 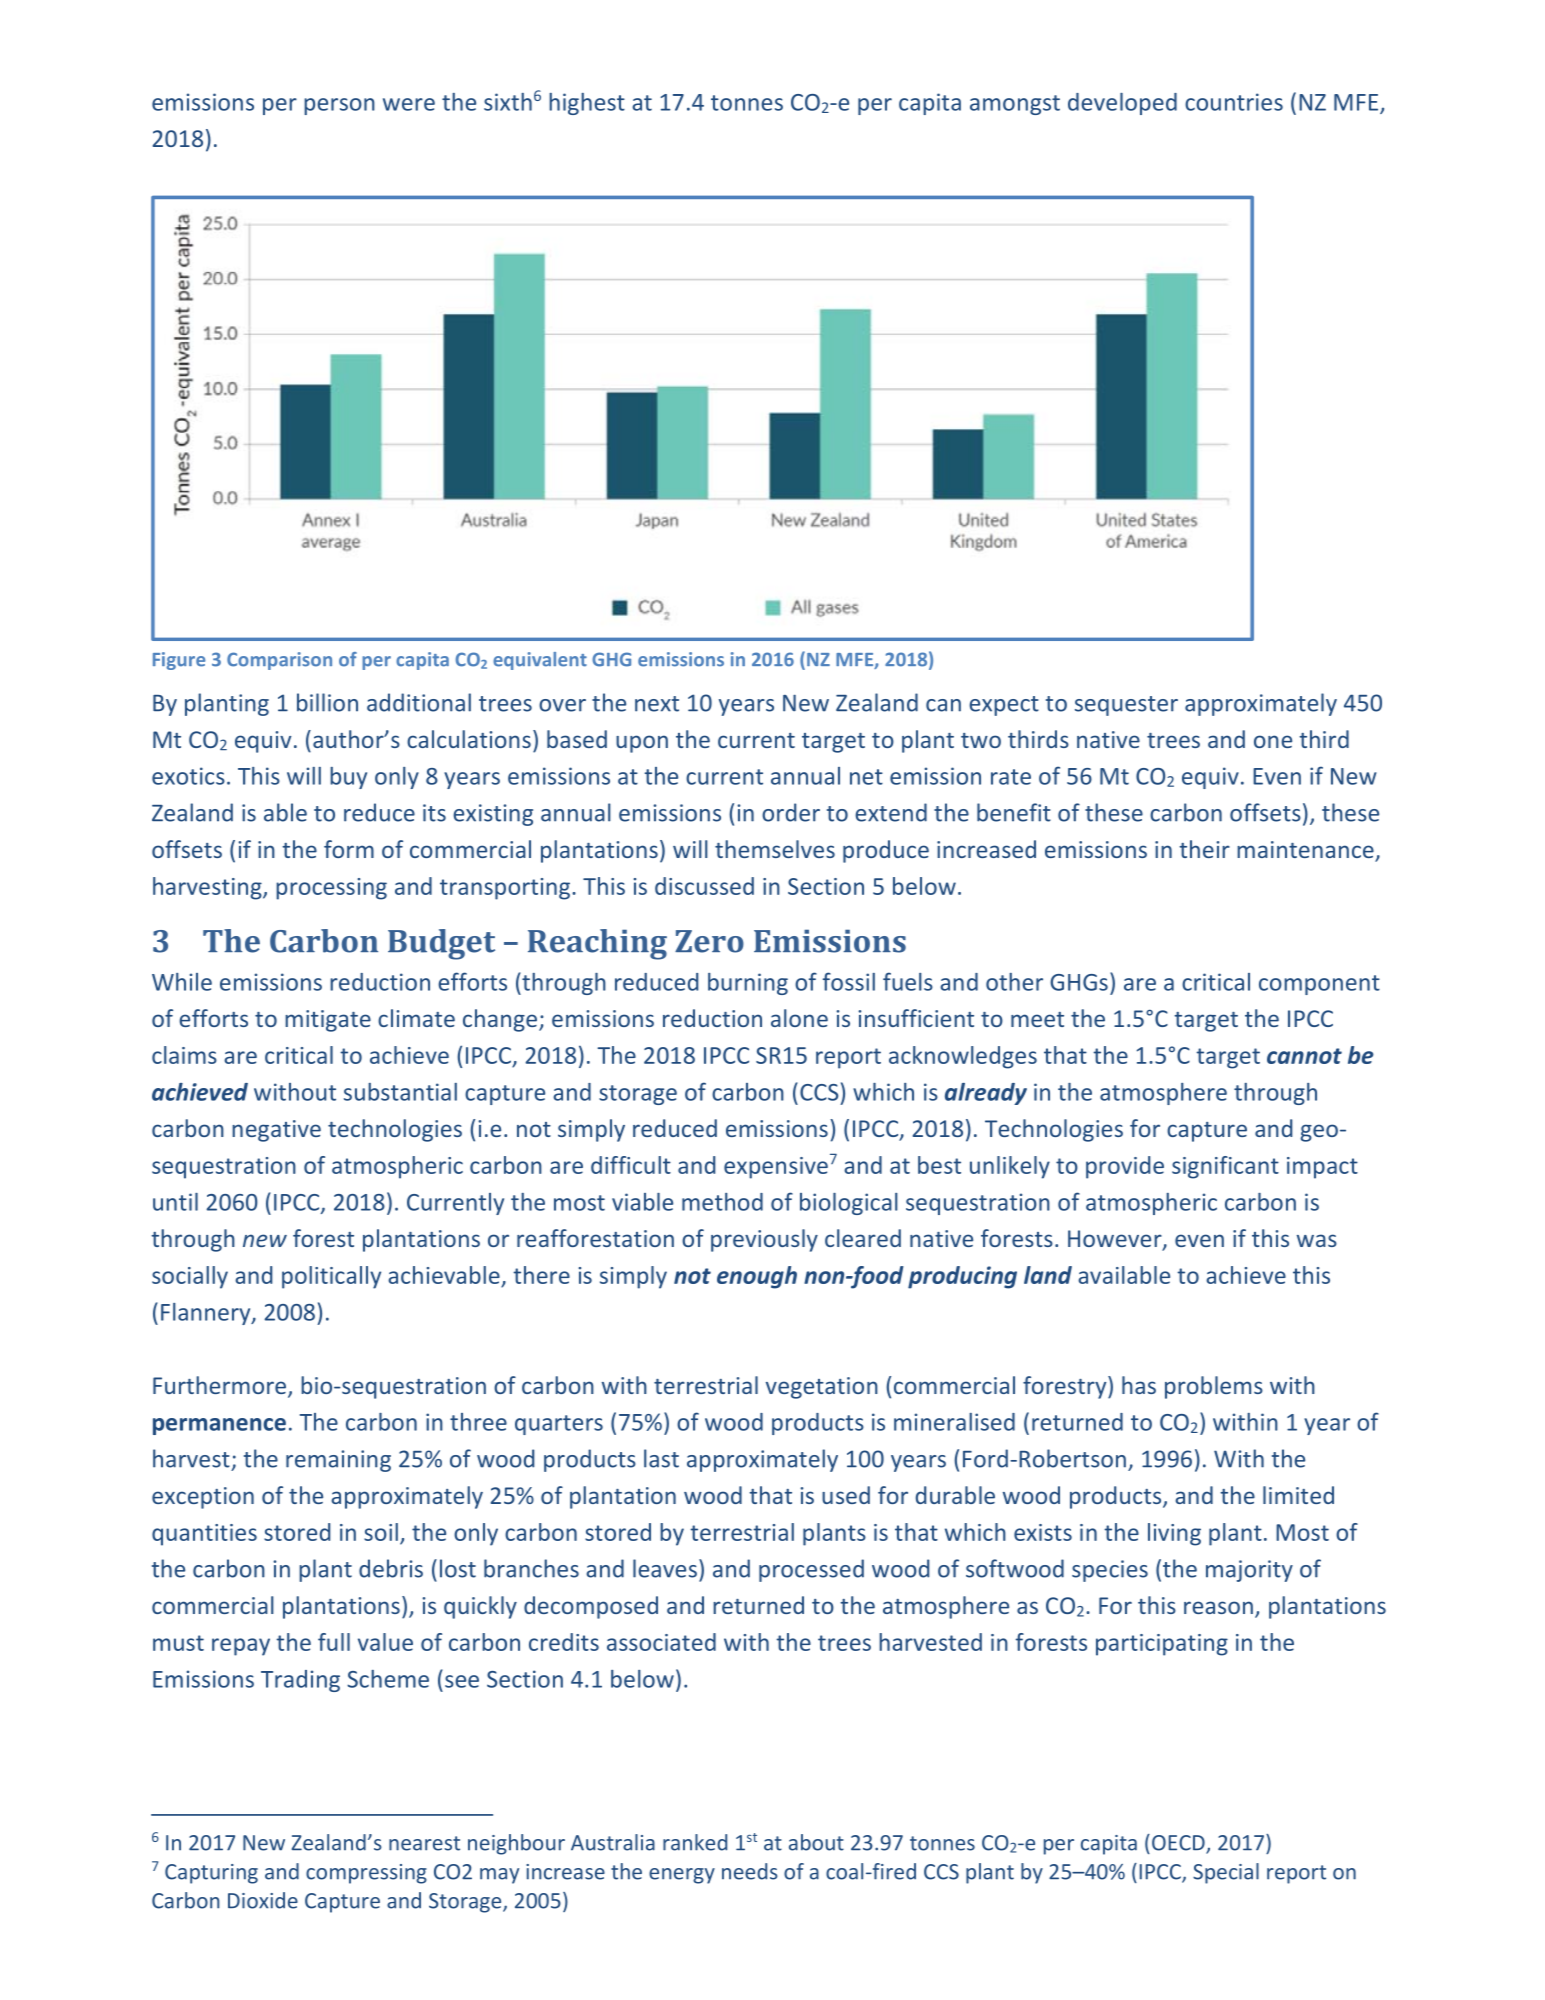 What do you see at coordinates (657, 704) in the page?
I see `next` at bounding box center [657, 704].
